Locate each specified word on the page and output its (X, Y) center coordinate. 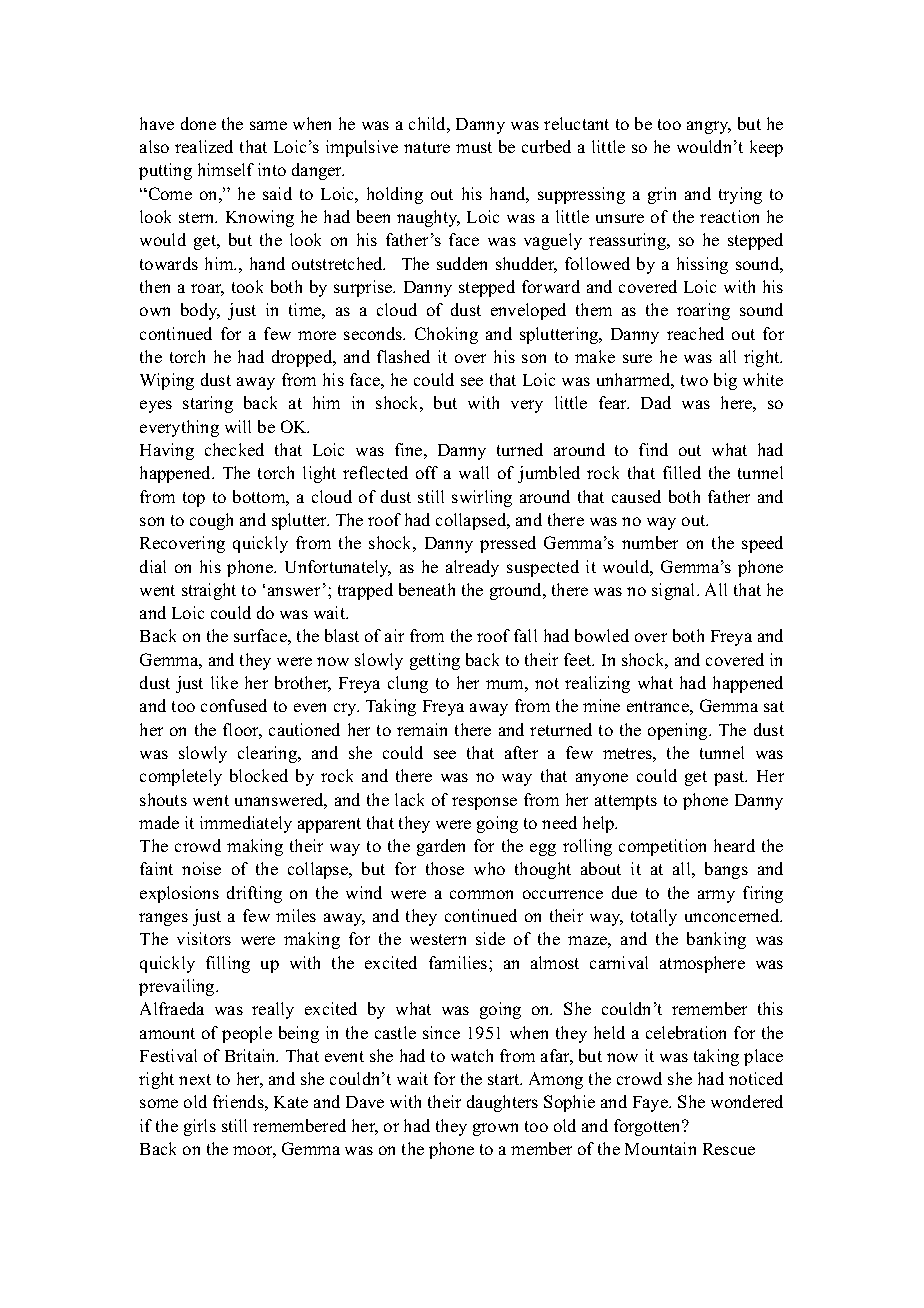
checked (234, 449)
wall (474, 472)
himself (226, 169)
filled (682, 472)
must (474, 147)
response (484, 803)
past (730, 778)
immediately (246, 824)
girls (200, 1127)
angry (709, 127)
